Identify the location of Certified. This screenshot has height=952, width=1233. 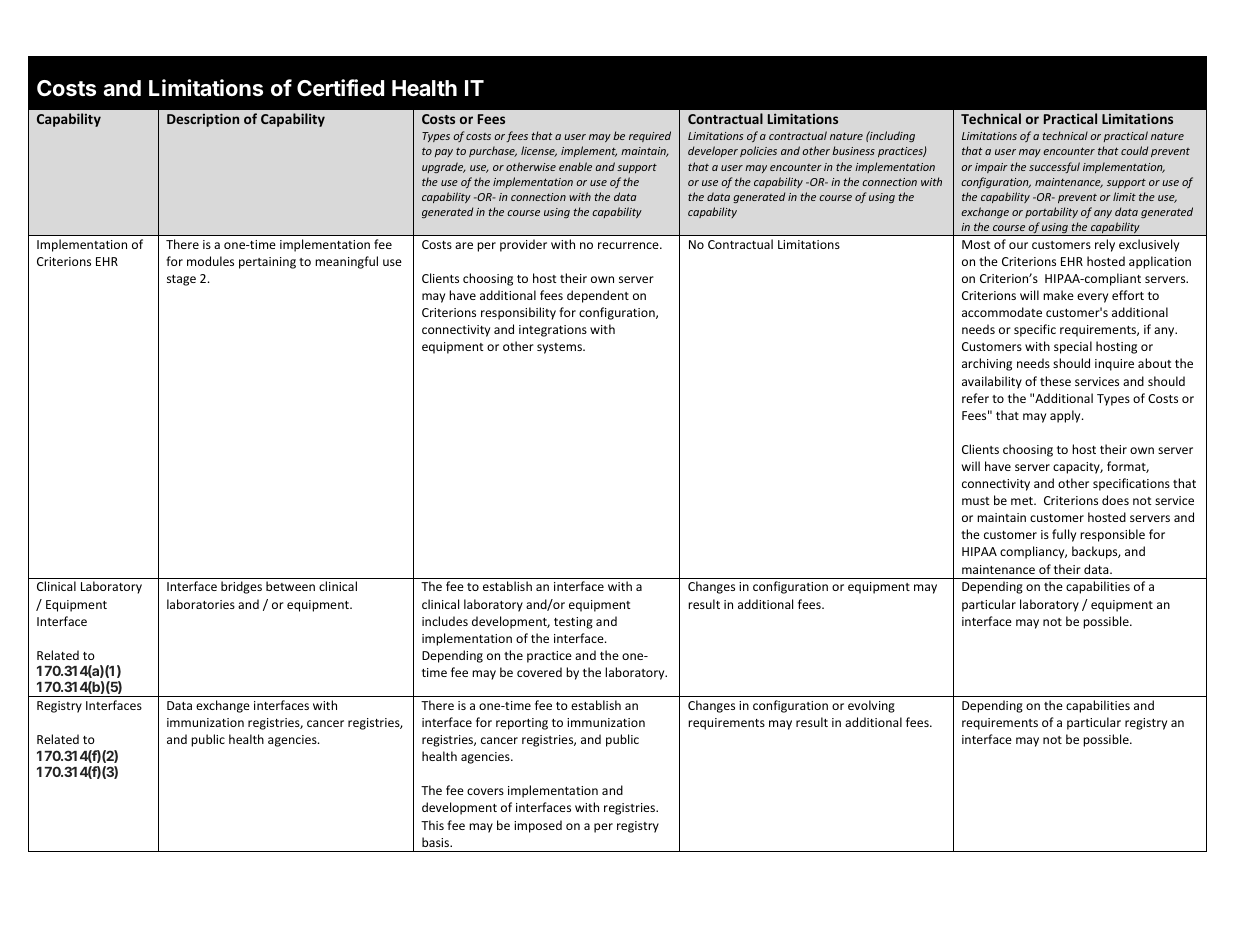
(340, 88).
